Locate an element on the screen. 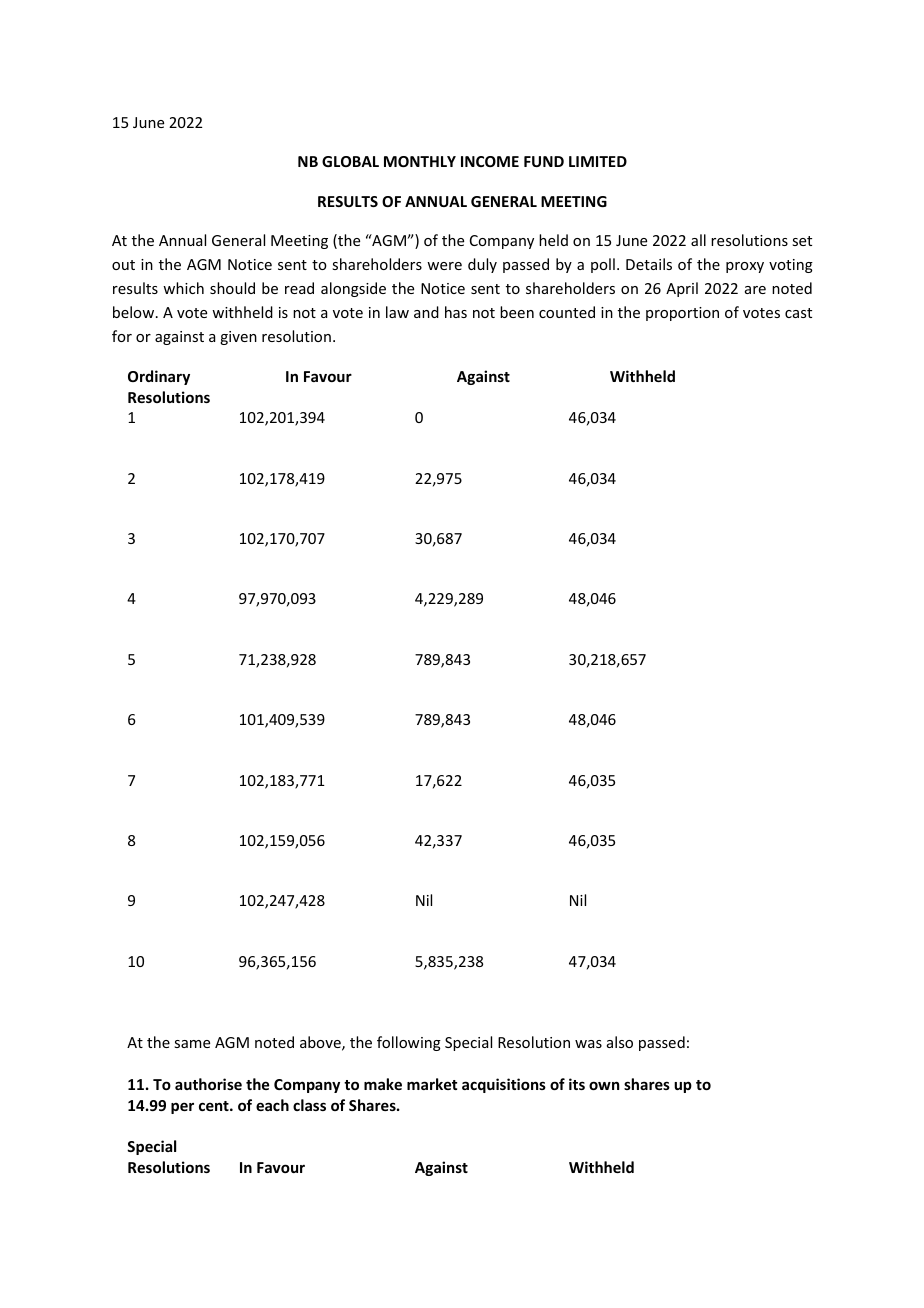  authorise is located at coordinates (208, 1084).
